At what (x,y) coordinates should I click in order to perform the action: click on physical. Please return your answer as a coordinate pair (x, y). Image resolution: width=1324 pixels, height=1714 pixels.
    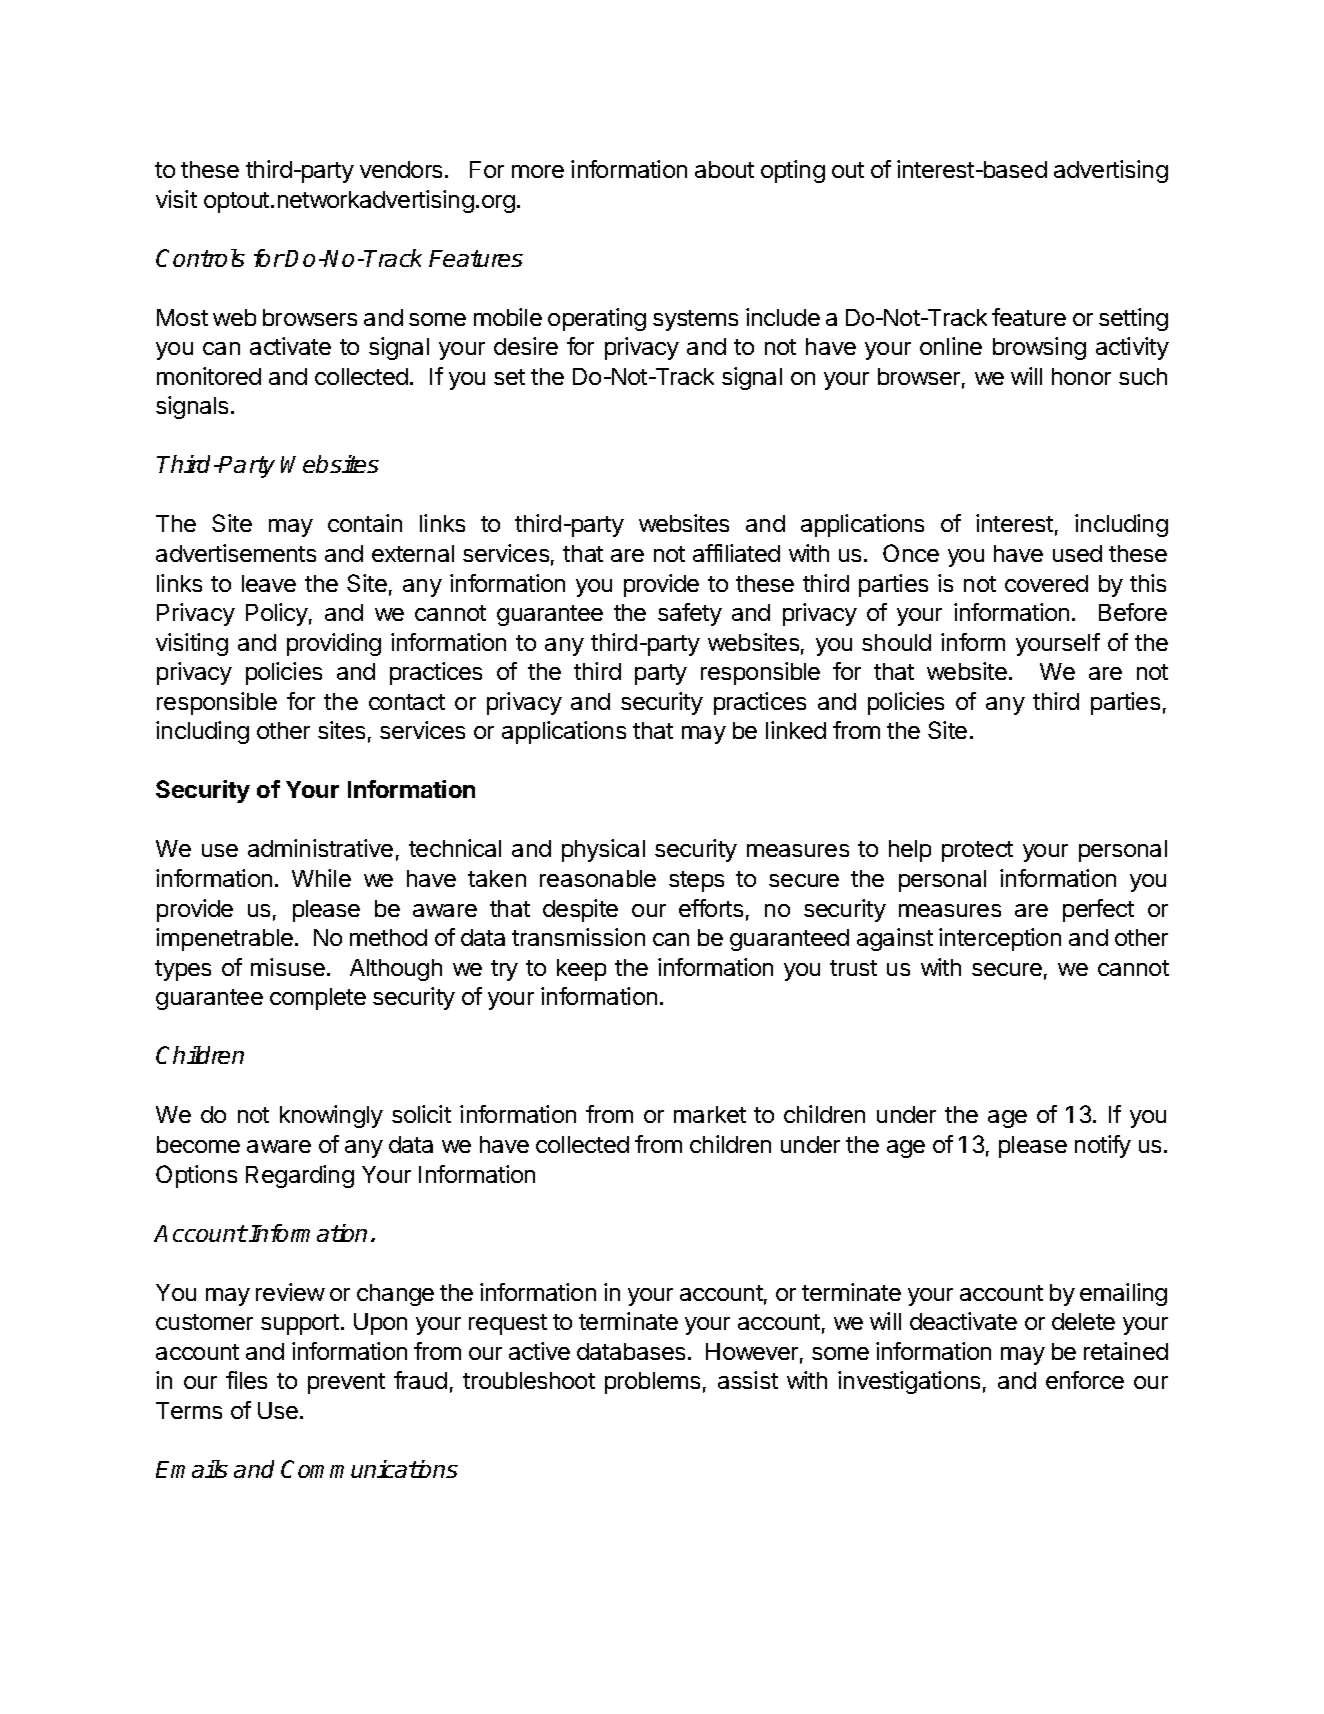
    Looking at the image, I should click on (603, 850).
